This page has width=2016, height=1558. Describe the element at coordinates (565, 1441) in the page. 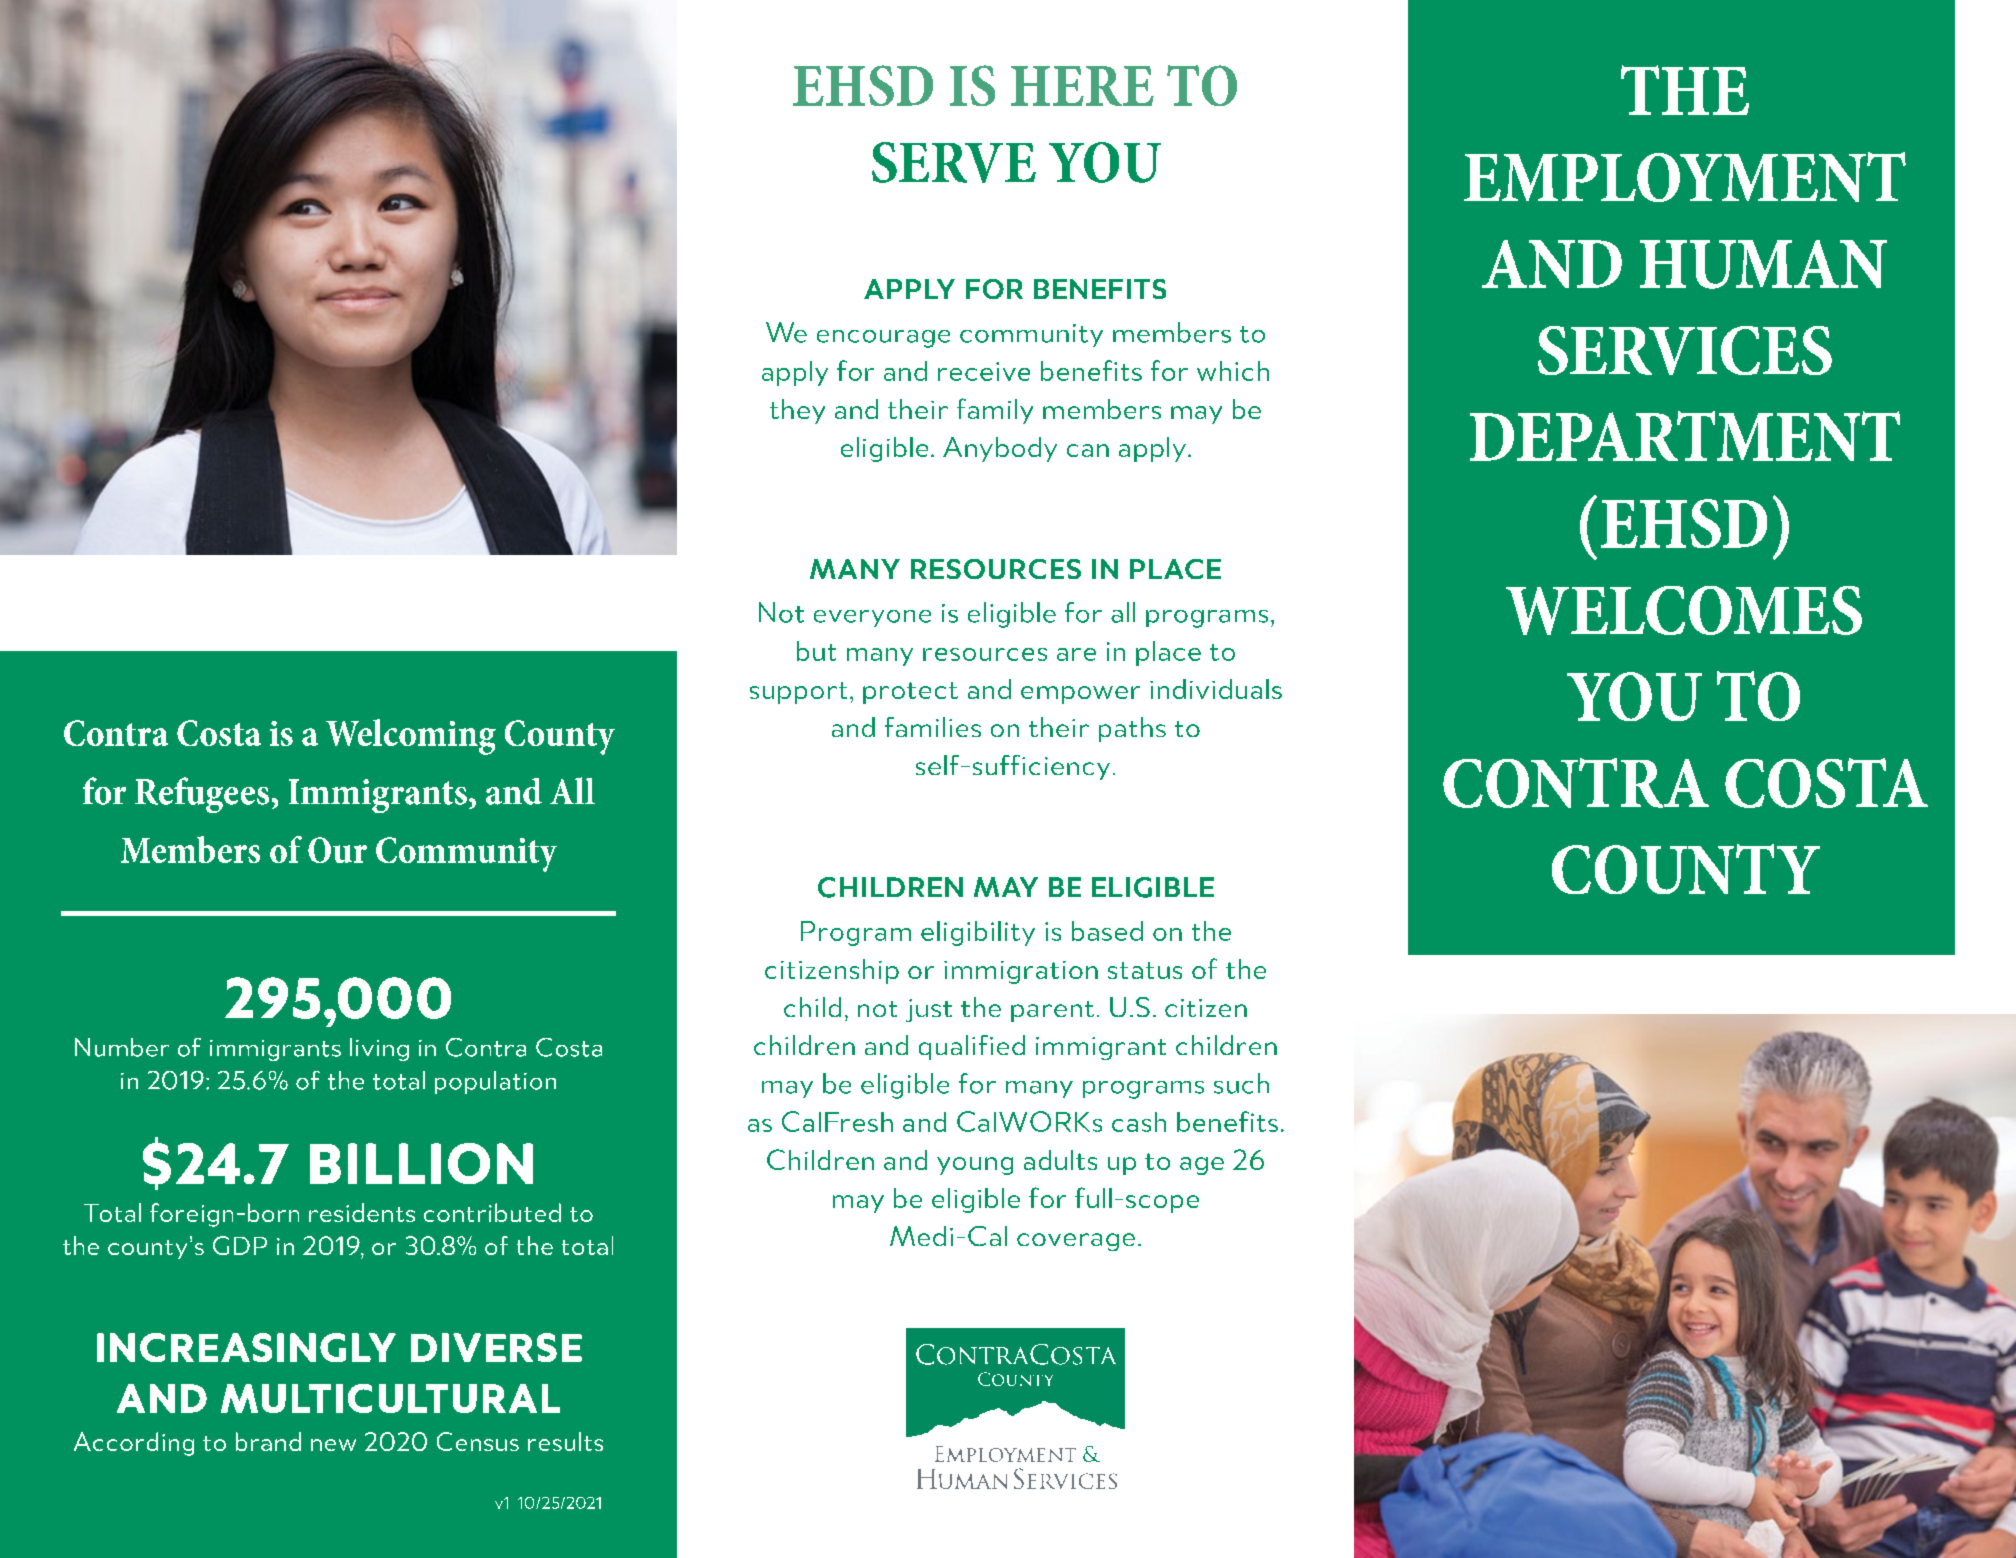

I see `results` at that location.
